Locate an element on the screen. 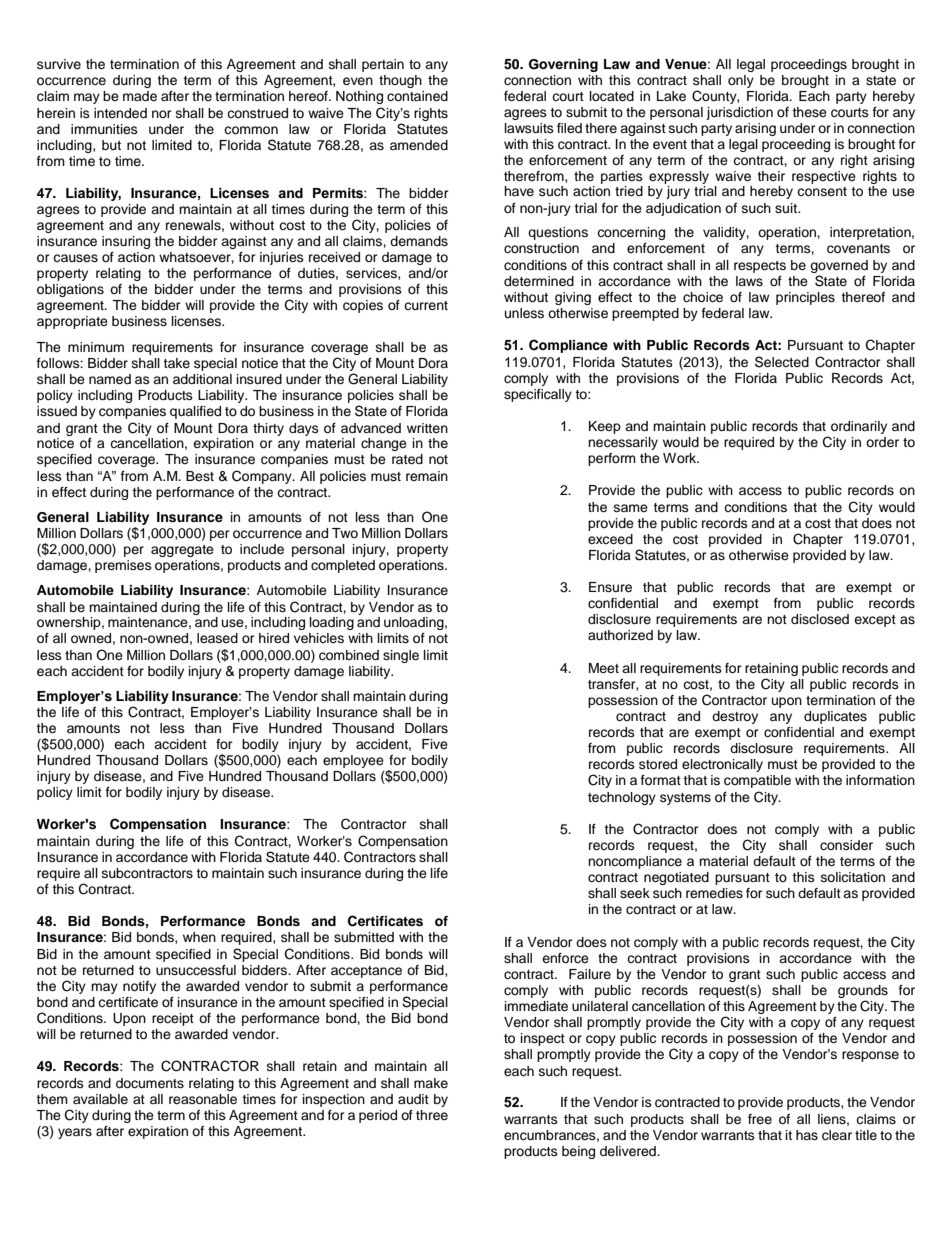  three is located at coordinates (432, 1115).
